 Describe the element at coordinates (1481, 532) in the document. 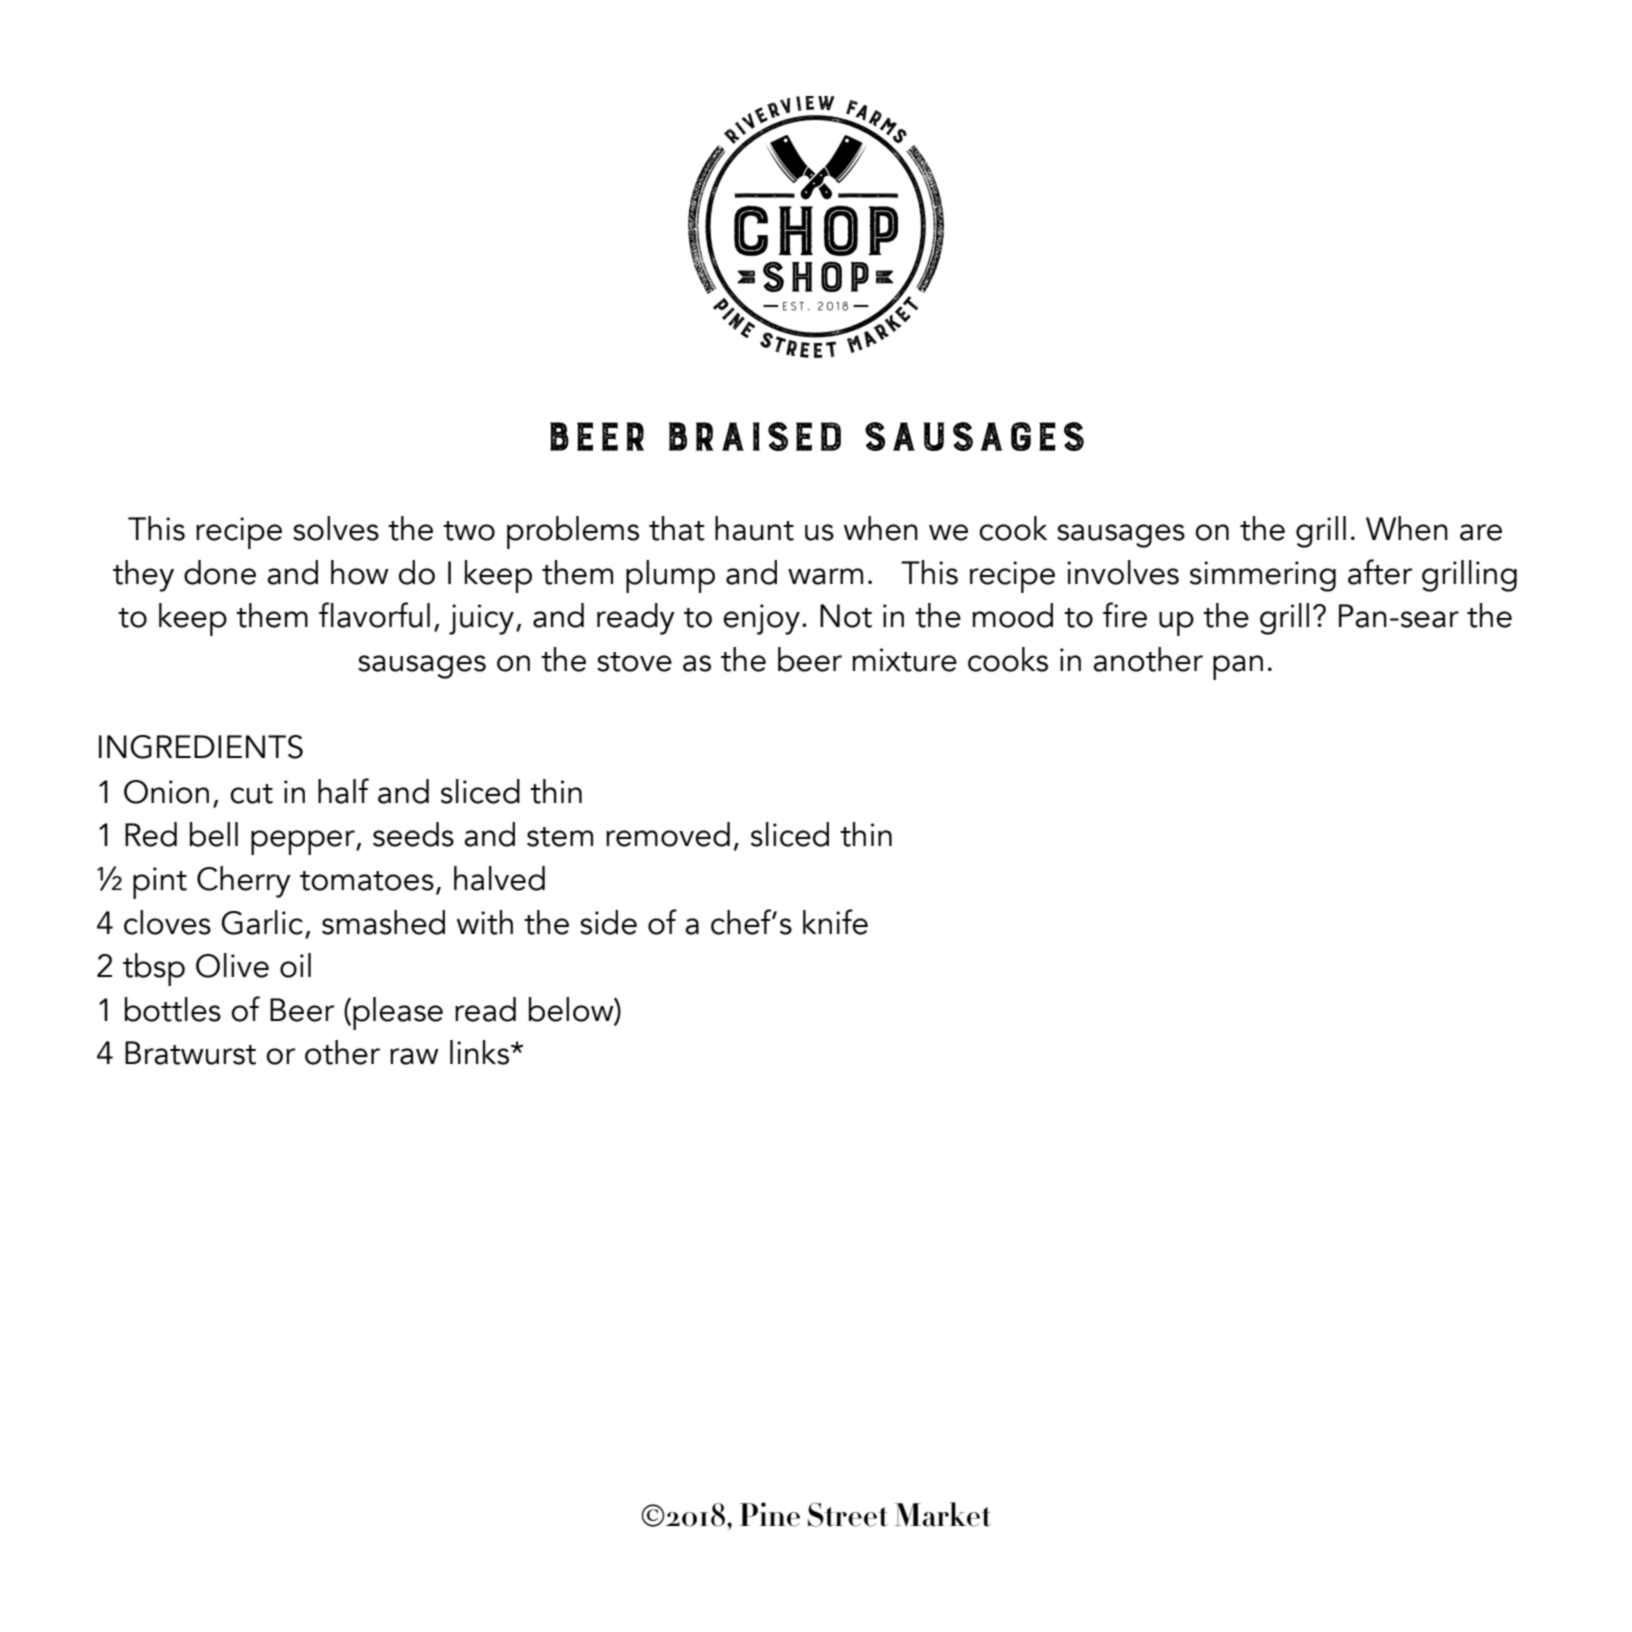

I see `are` at that location.
